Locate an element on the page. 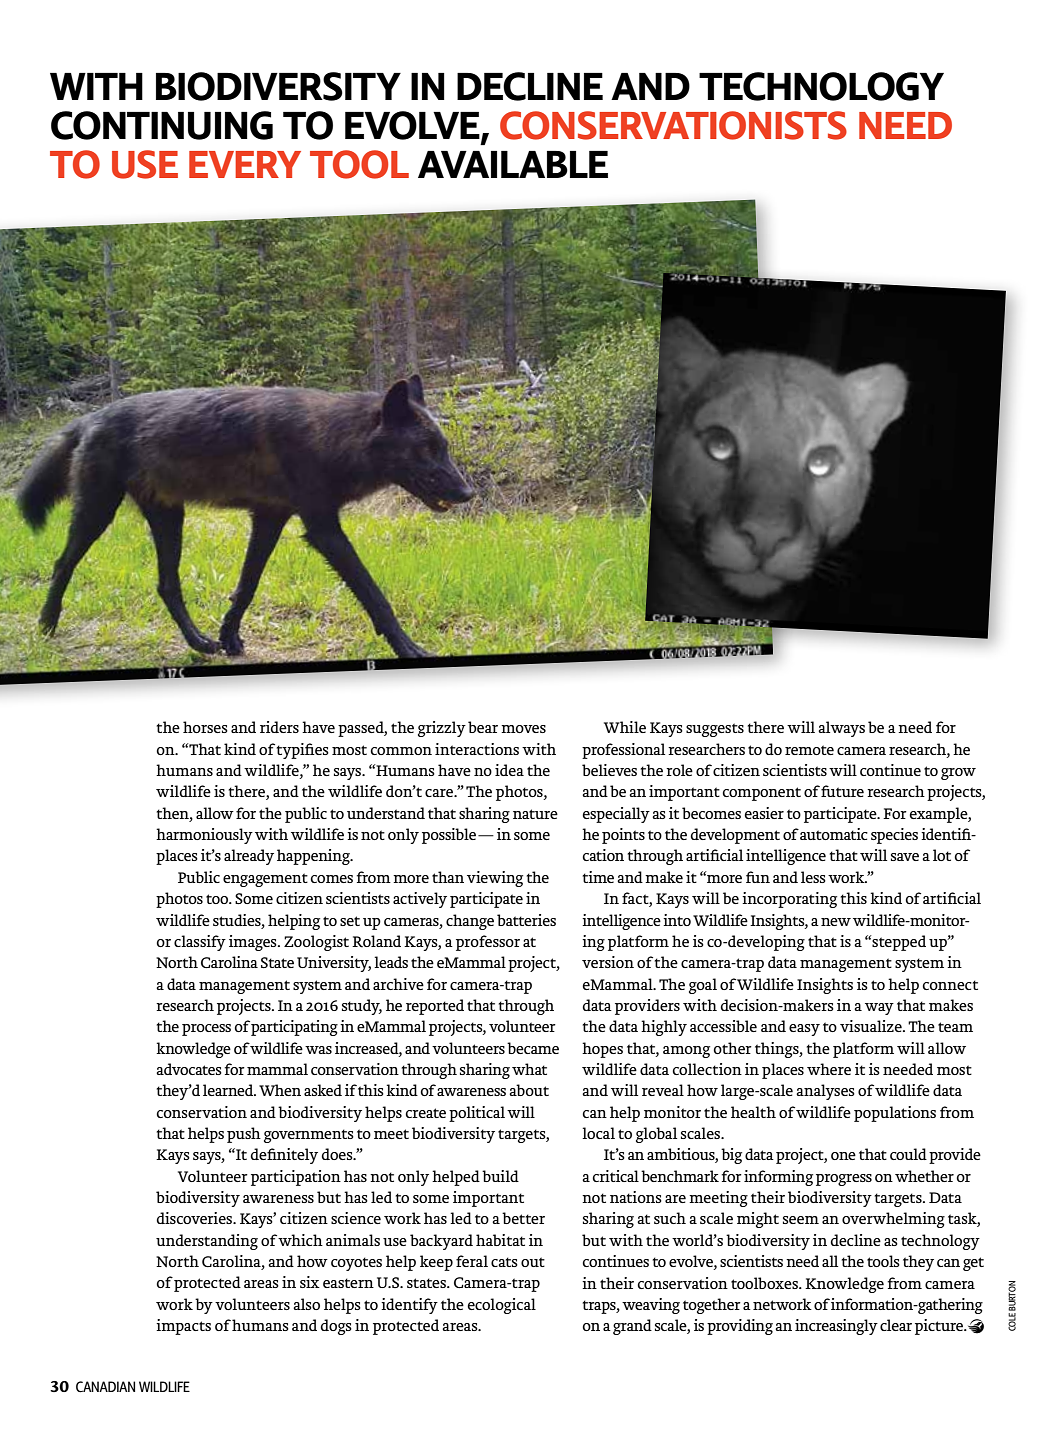 This document has height=1437, width=1053. moves is located at coordinates (523, 729).
